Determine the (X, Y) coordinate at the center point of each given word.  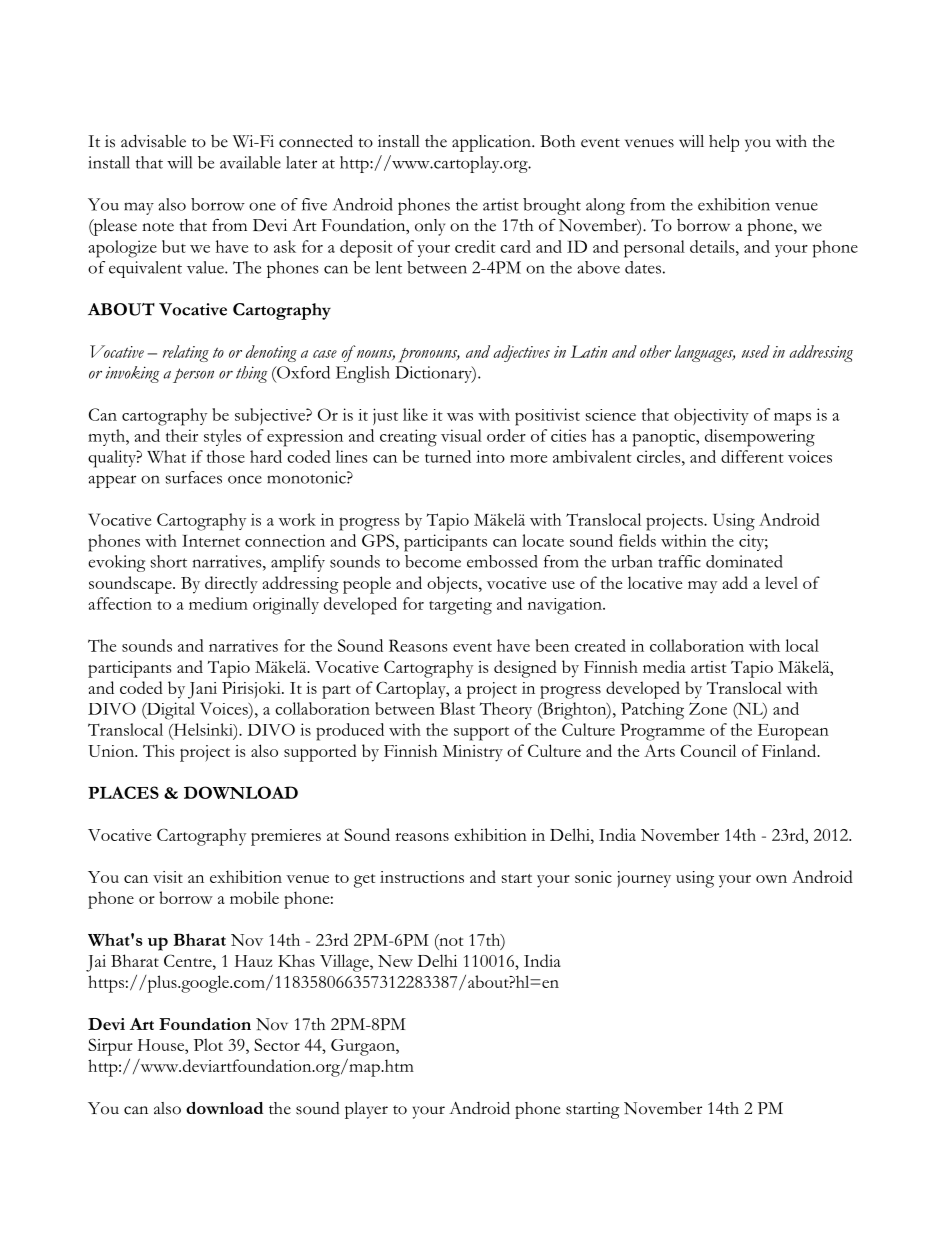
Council (708, 750)
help (724, 143)
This (158, 750)
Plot (208, 1044)
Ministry (473, 753)
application (492, 143)
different (752, 456)
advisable (153, 141)
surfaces (194, 477)
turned (448, 456)
